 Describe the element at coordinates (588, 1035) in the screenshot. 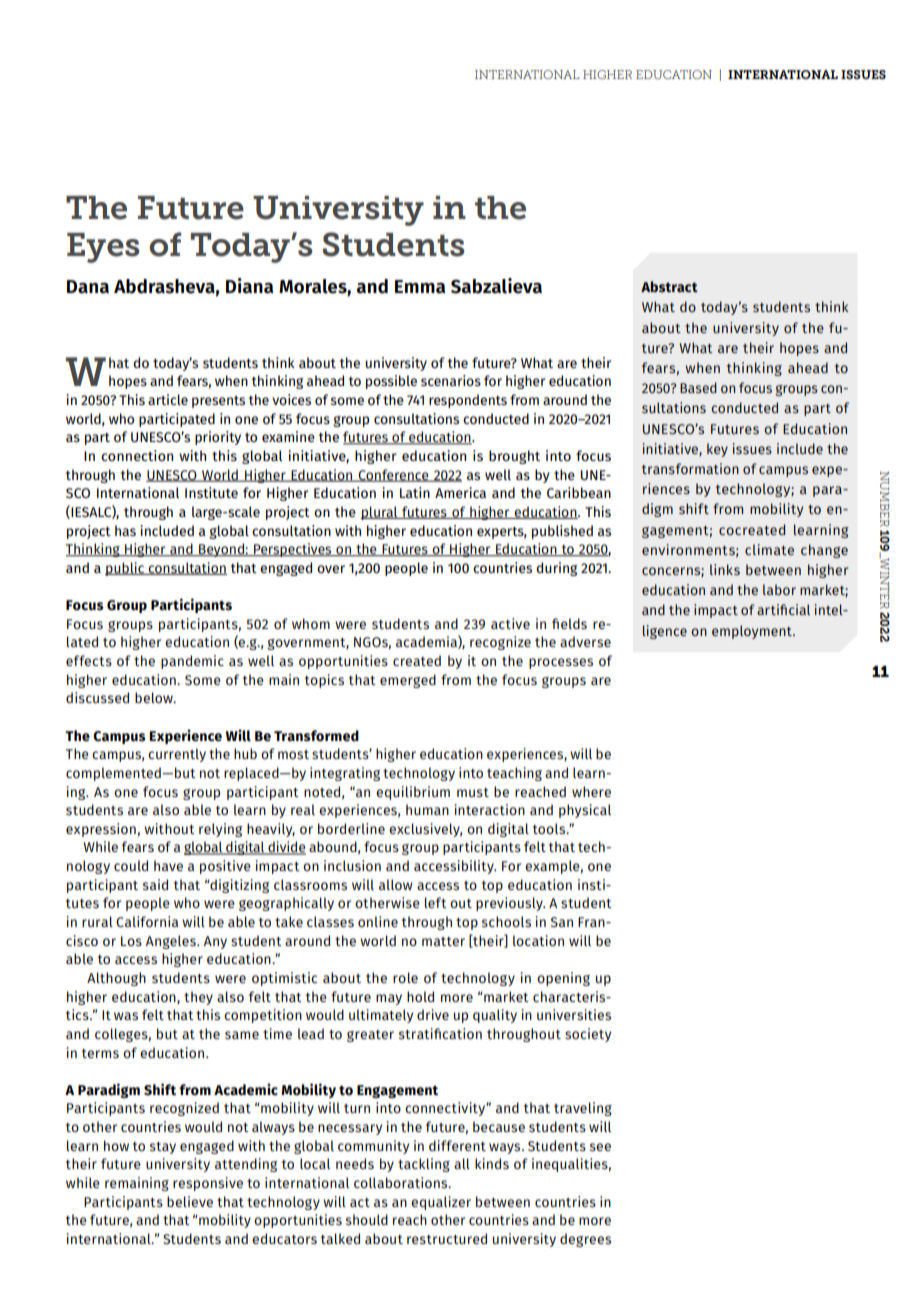

I see `society` at that location.
